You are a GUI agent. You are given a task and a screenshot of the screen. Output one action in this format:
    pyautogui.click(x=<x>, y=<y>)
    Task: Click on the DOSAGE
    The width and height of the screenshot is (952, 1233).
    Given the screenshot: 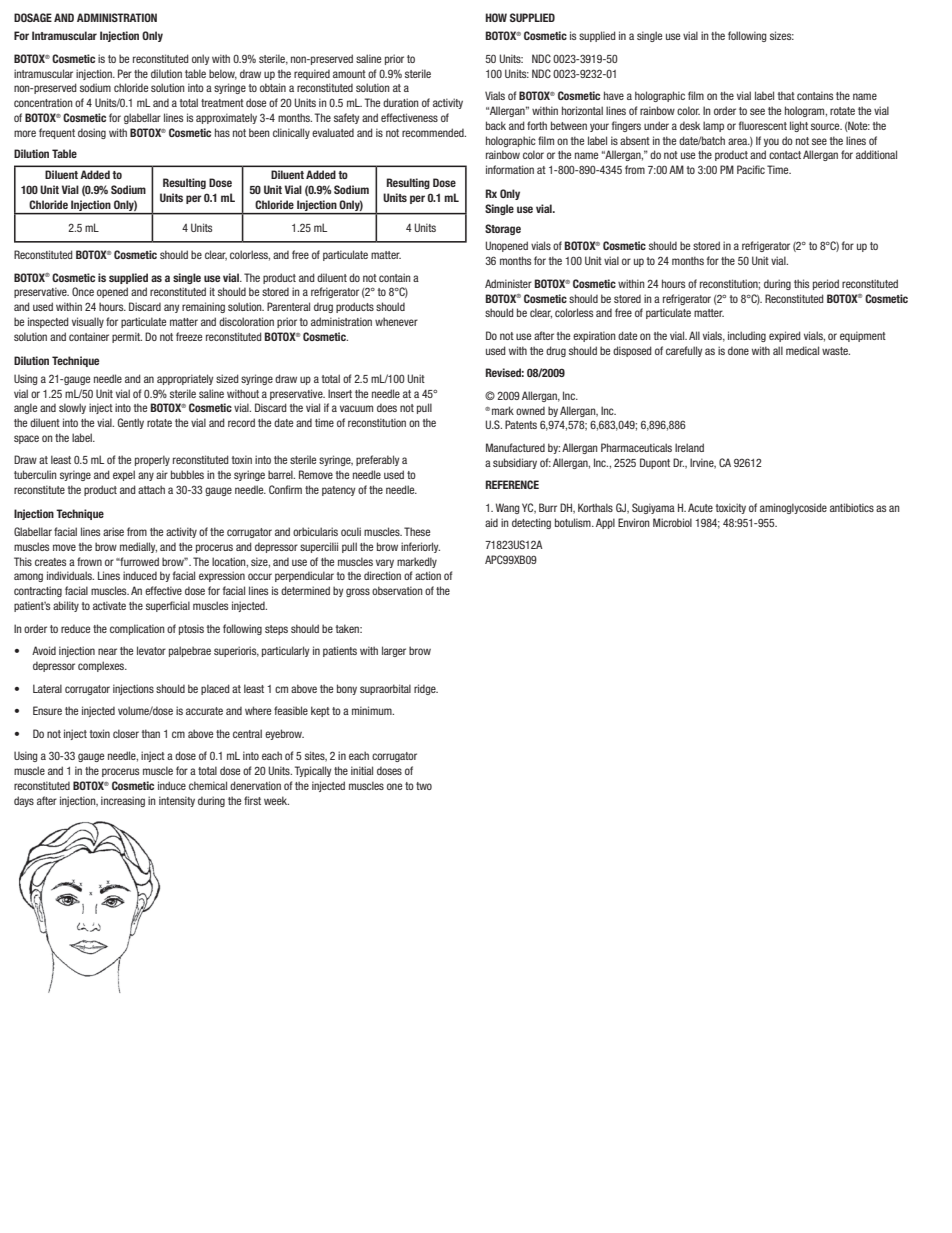 What is the action you would take?
    pyautogui.click(x=33, y=17)
